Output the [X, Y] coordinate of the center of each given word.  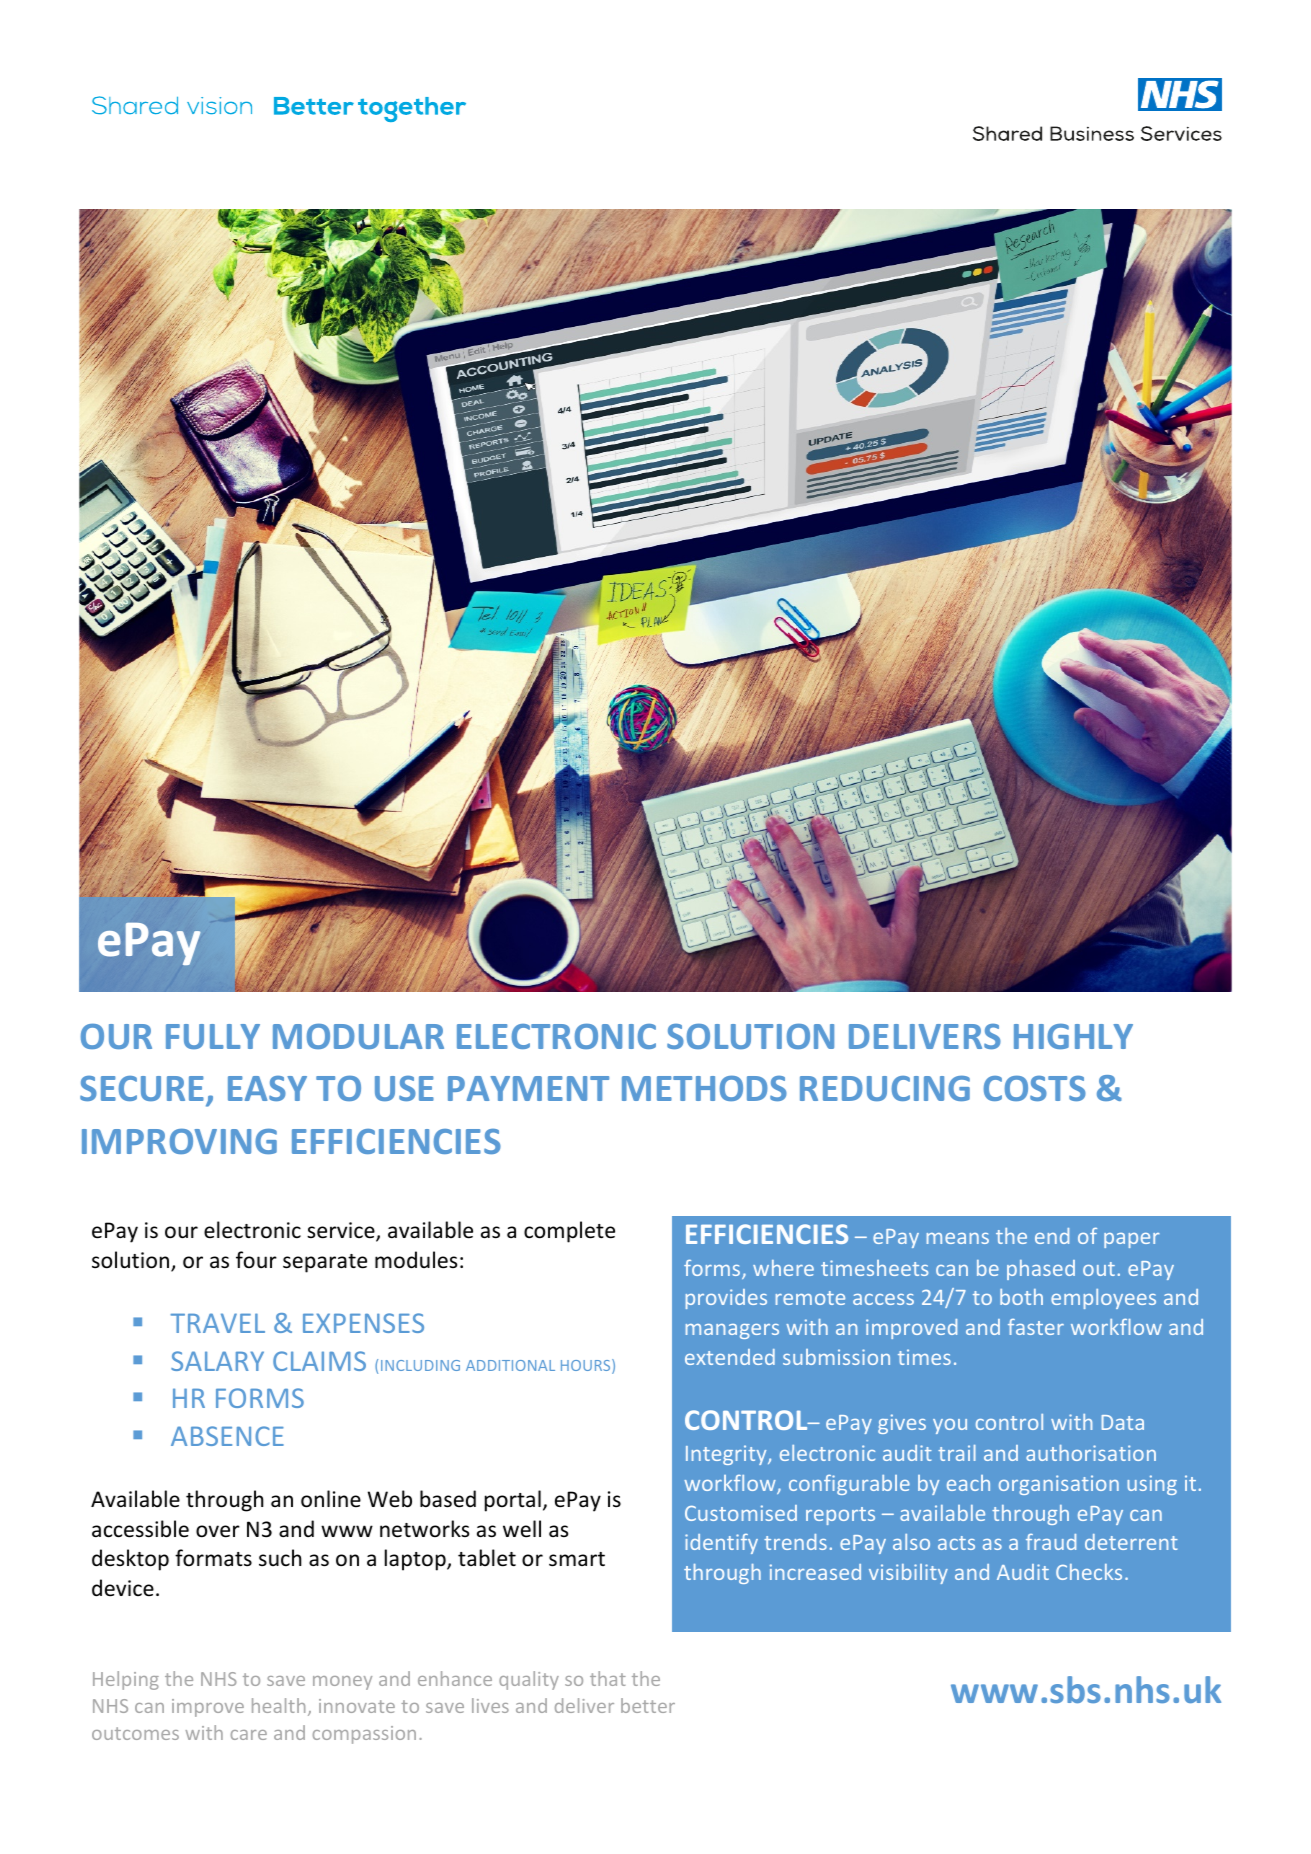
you [950, 1426]
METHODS [704, 1088]
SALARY [217, 1361]
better [648, 1705]
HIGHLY [1073, 1036]
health [278, 1705]
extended [730, 1357]
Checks [1089, 1572]
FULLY [213, 1036]
